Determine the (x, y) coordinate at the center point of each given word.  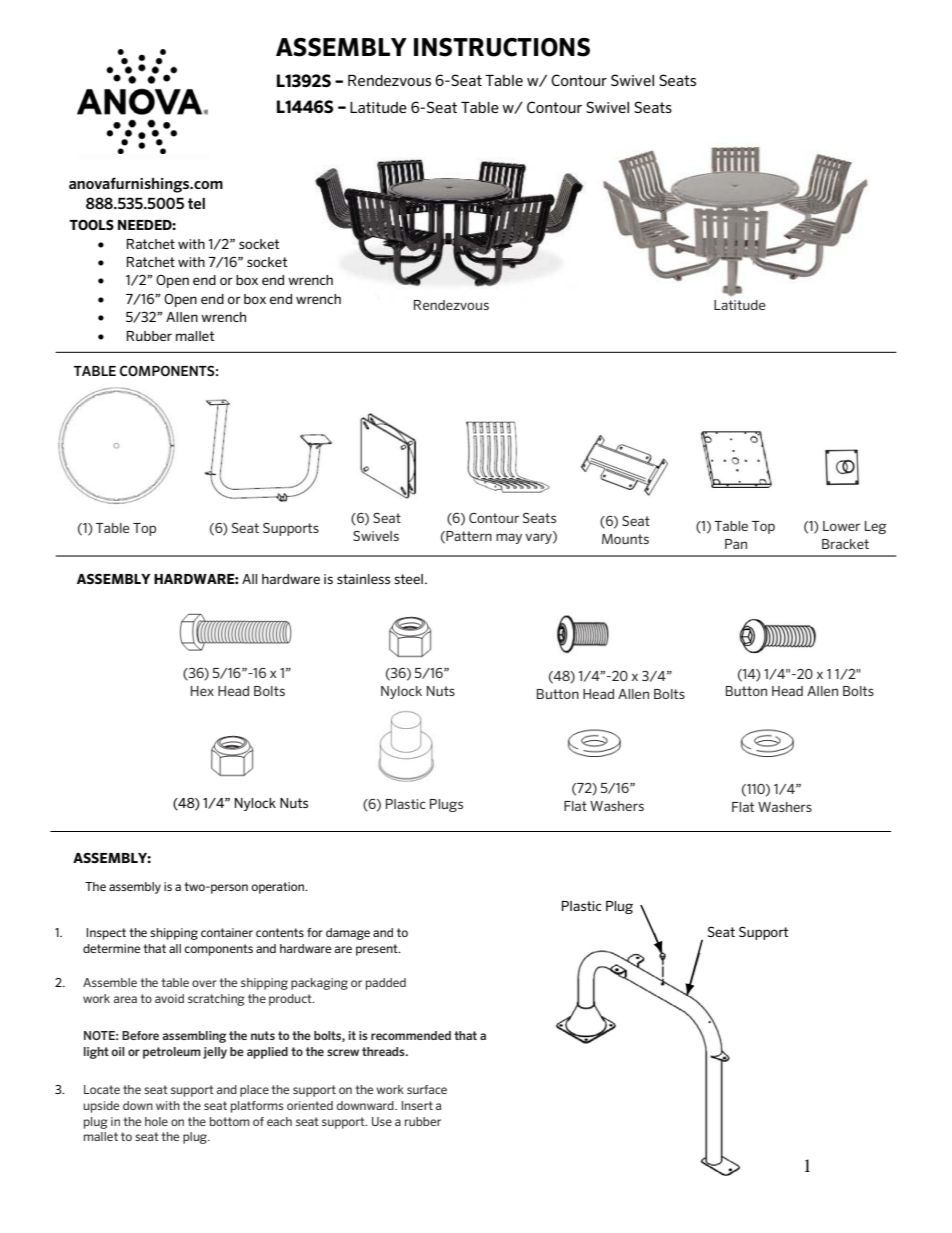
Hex (202, 691)
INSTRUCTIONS (502, 47)
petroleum (172, 1053)
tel (196, 203)
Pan (736, 544)
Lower (841, 526)
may (509, 538)
